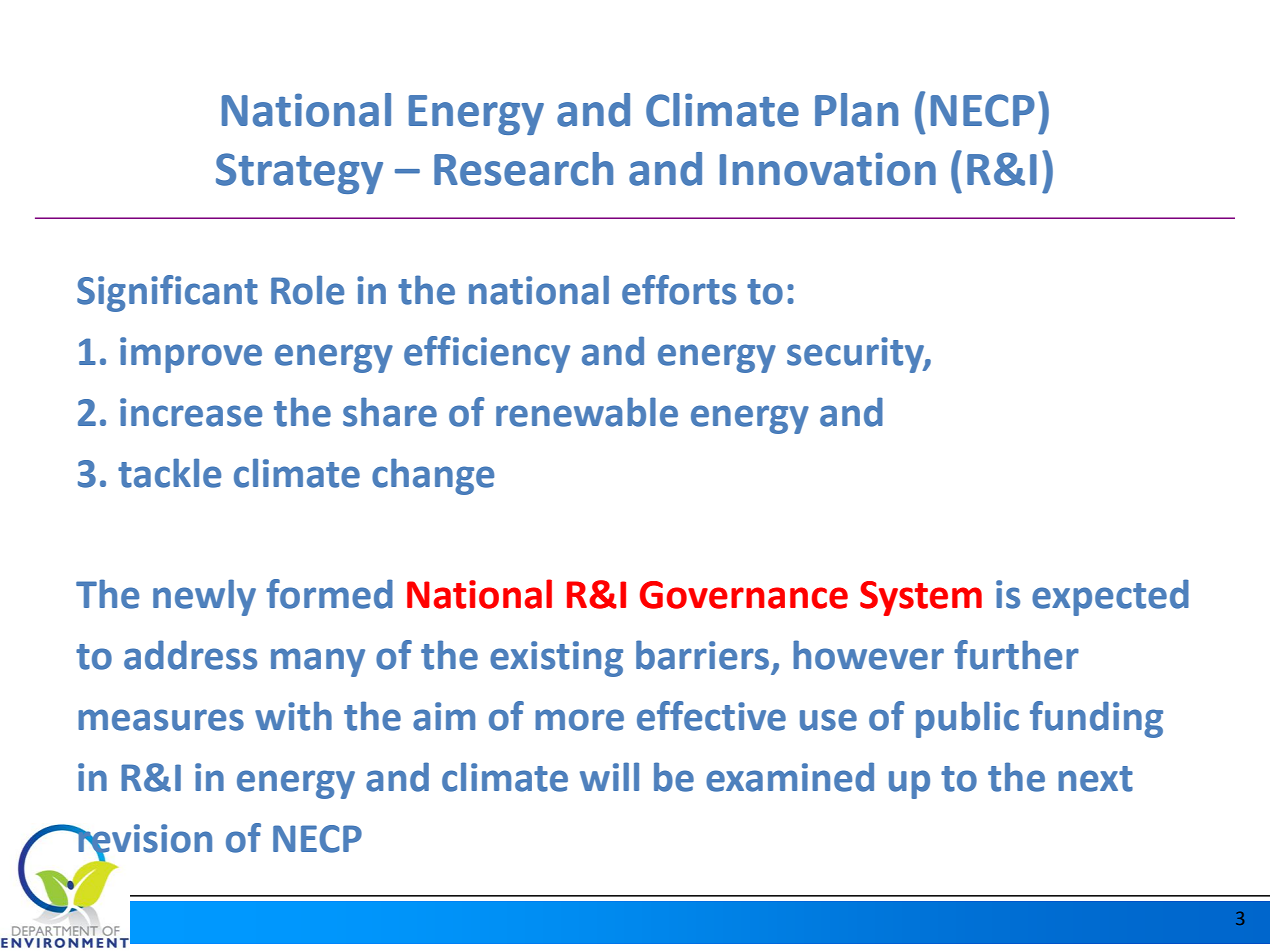 This image has width=1270, height=952. Describe the element at coordinates (329, 594) in the image. I see `formed` at that location.
